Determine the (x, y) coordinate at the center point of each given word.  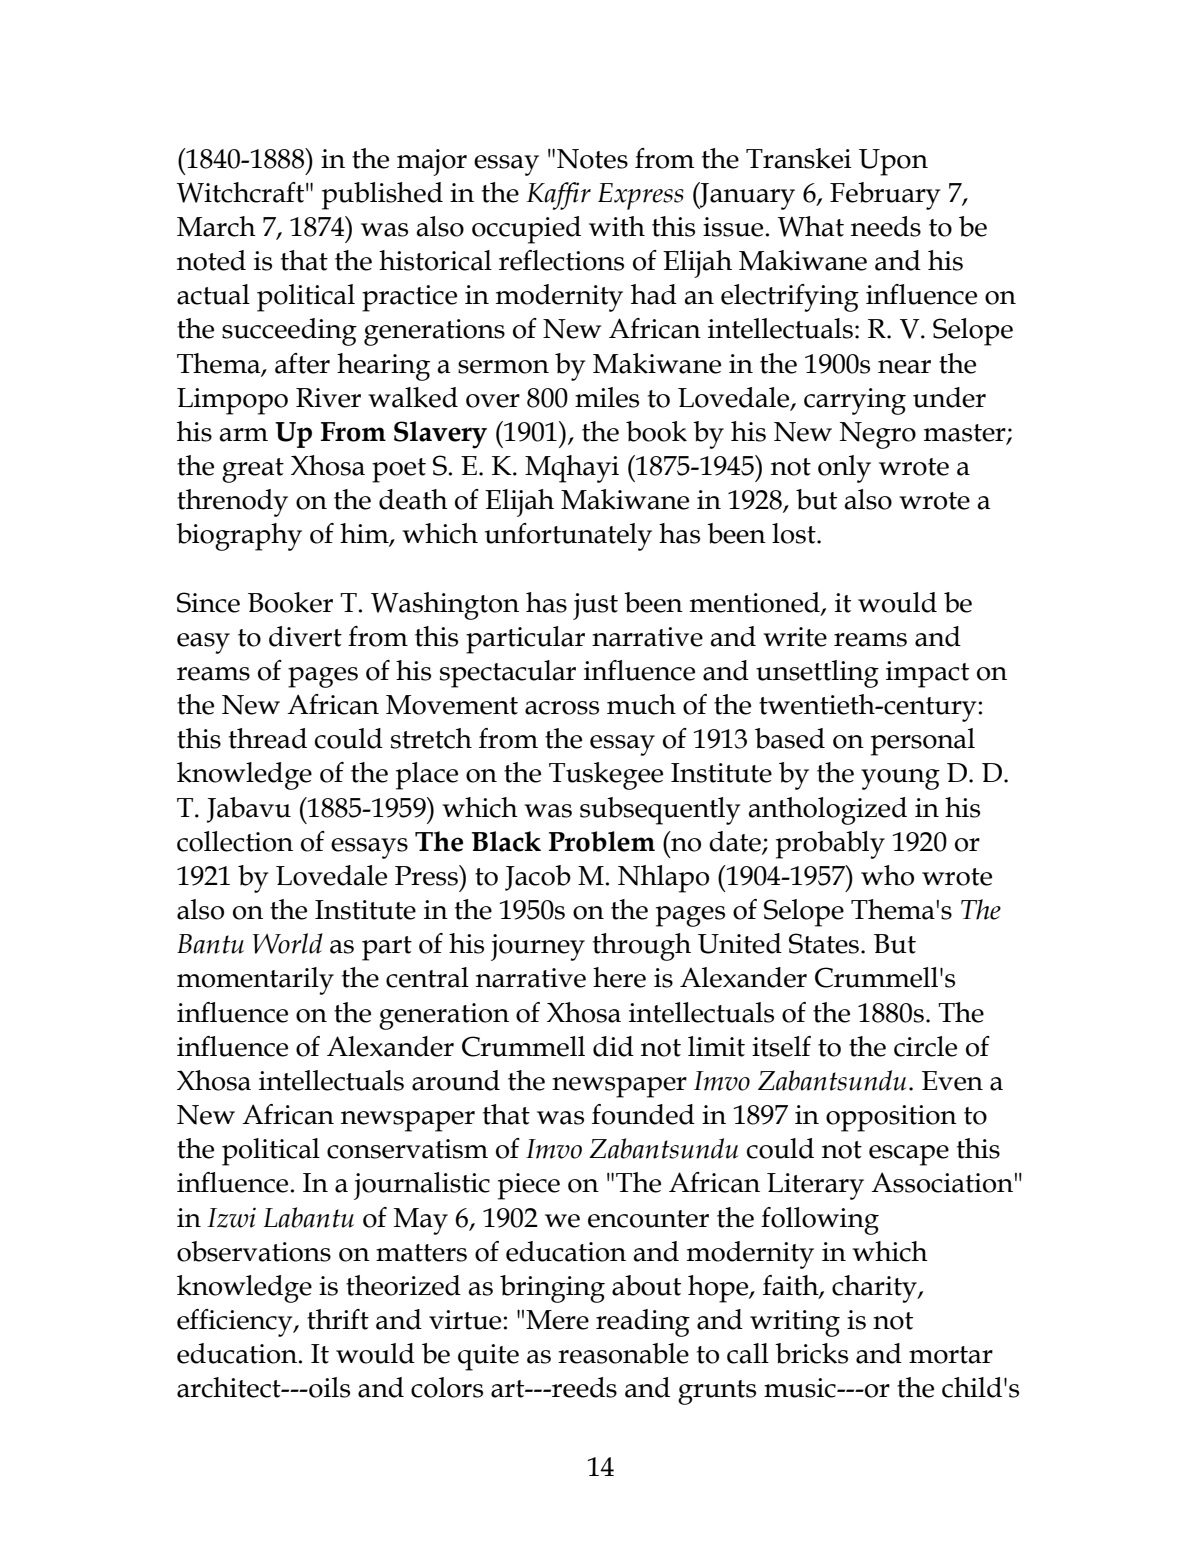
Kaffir (559, 196)
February (885, 196)
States (824, 943)
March (216, 226)
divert (305, 636)
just (595, 606)
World (287, 943)
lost (795, 533)
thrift (338, 1319)
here (619, 977)
